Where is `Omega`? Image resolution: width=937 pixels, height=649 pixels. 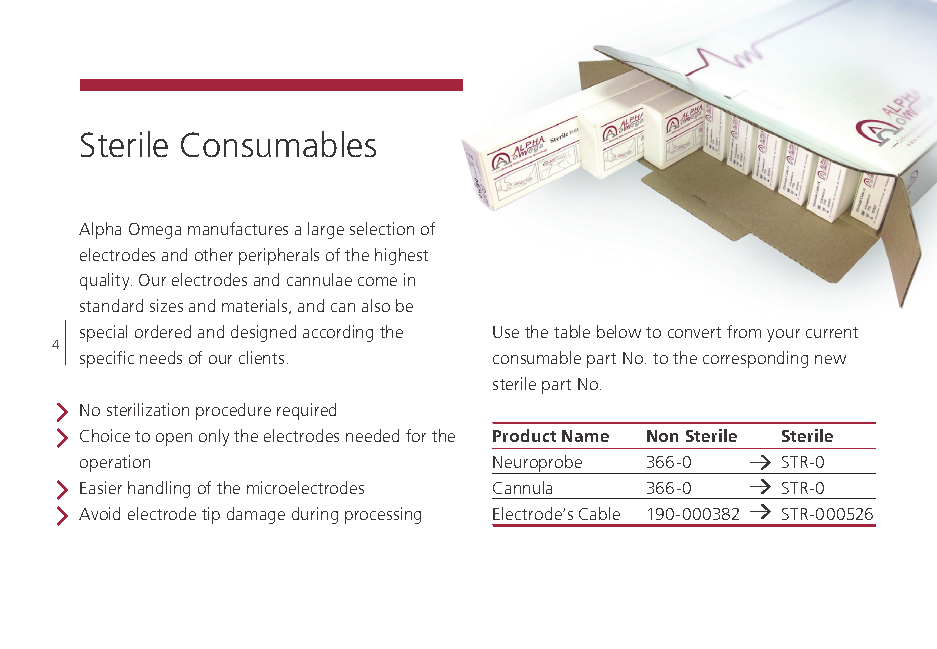 Omega is located at coordinates (155, 231).
